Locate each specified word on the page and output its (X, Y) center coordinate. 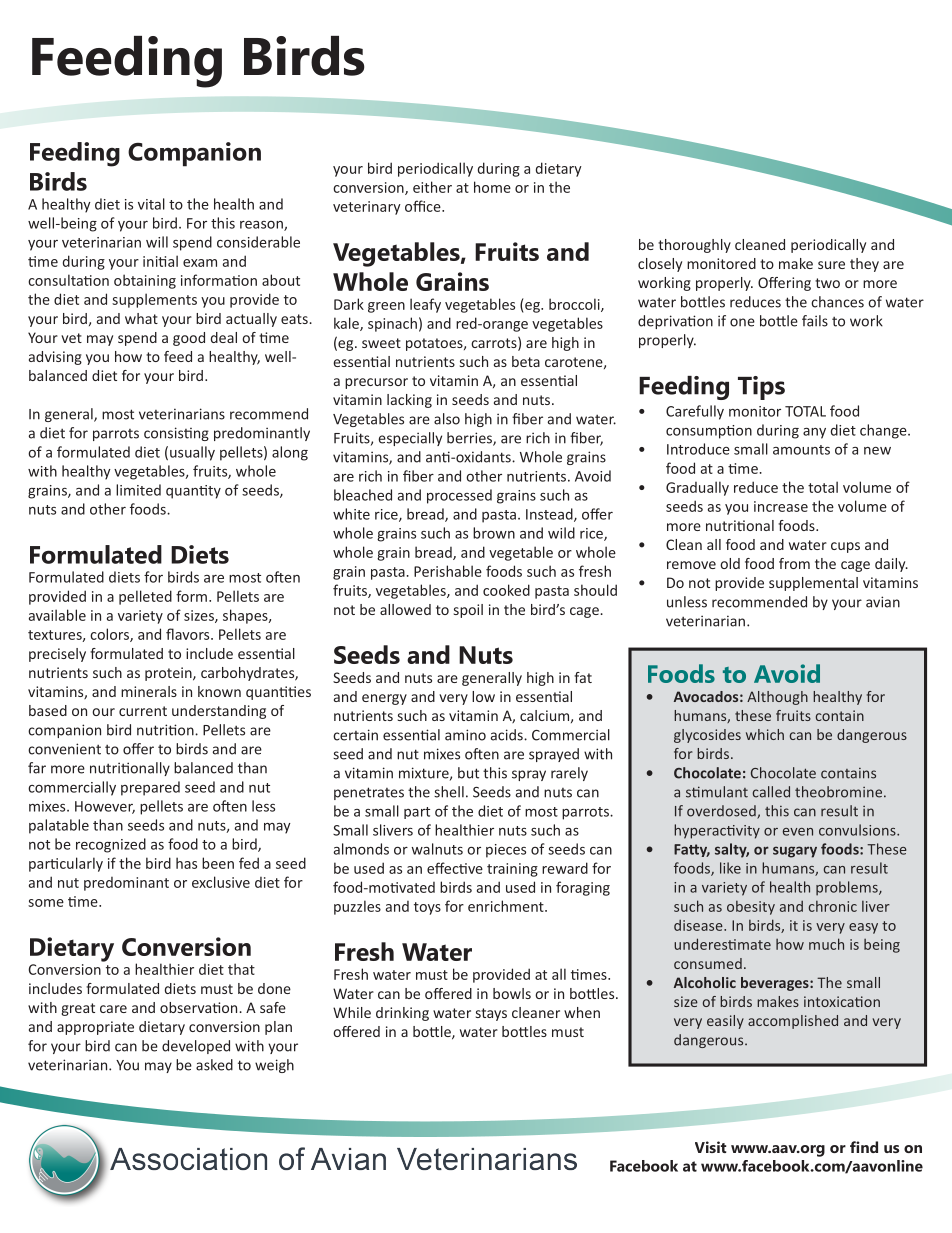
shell (449, 792)
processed (459, 496)
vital (151, 204)
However (105, 807)
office (424, 206)
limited (138, 490)
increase (781, 506)
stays (491, 1014)
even (798, 832)
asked (214, 1065)
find (864, 1147)
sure (831, 265)
